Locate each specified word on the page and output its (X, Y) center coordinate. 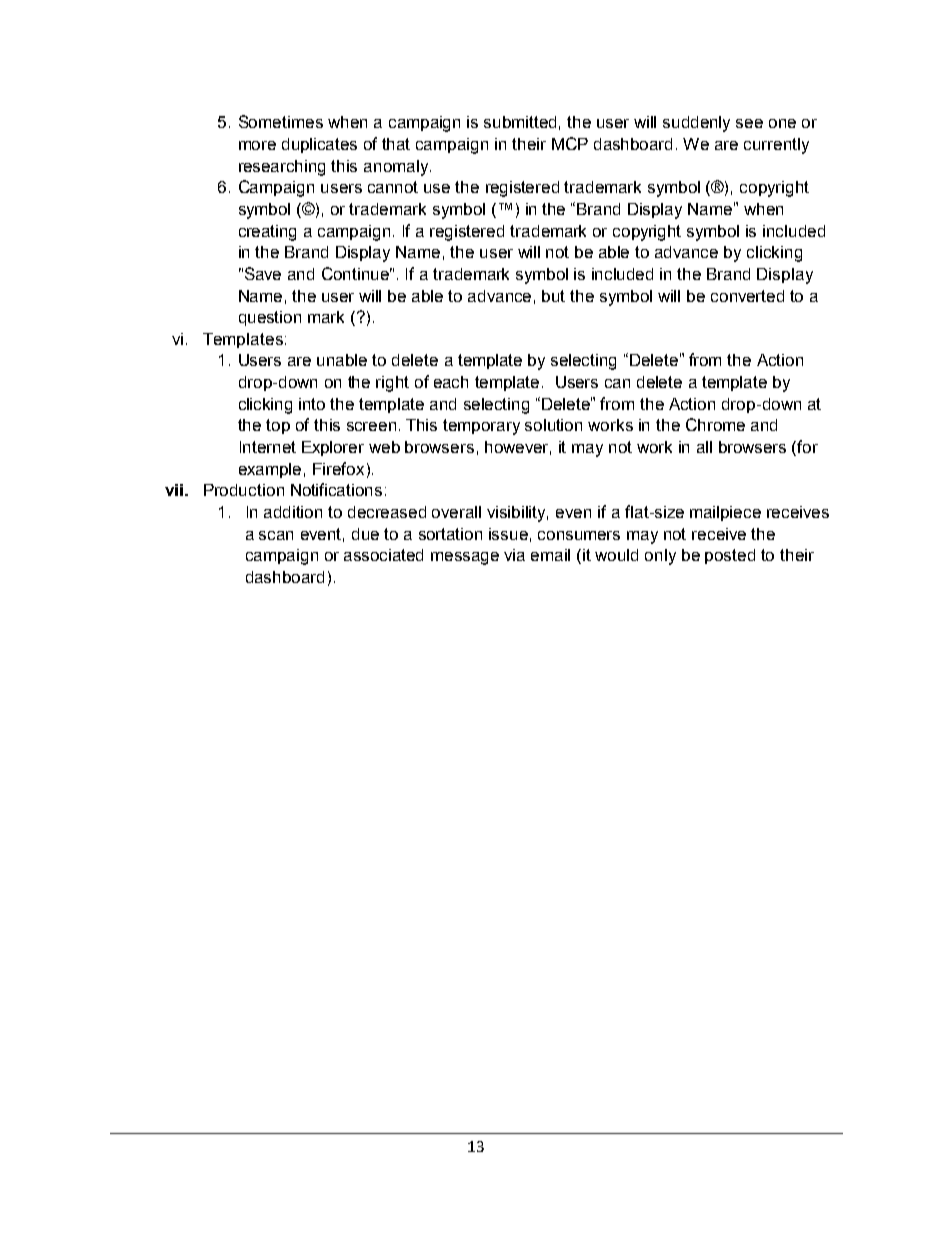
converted (747, 296)
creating (267, 233)
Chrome (715, 424)
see (749, 123)
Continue (357, 273)
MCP (570, 143)
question (270, 318)
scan (276, 535)
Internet (268, 447)
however (518, 448)
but (553, 296)
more (257, 145)
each (451, 382)
